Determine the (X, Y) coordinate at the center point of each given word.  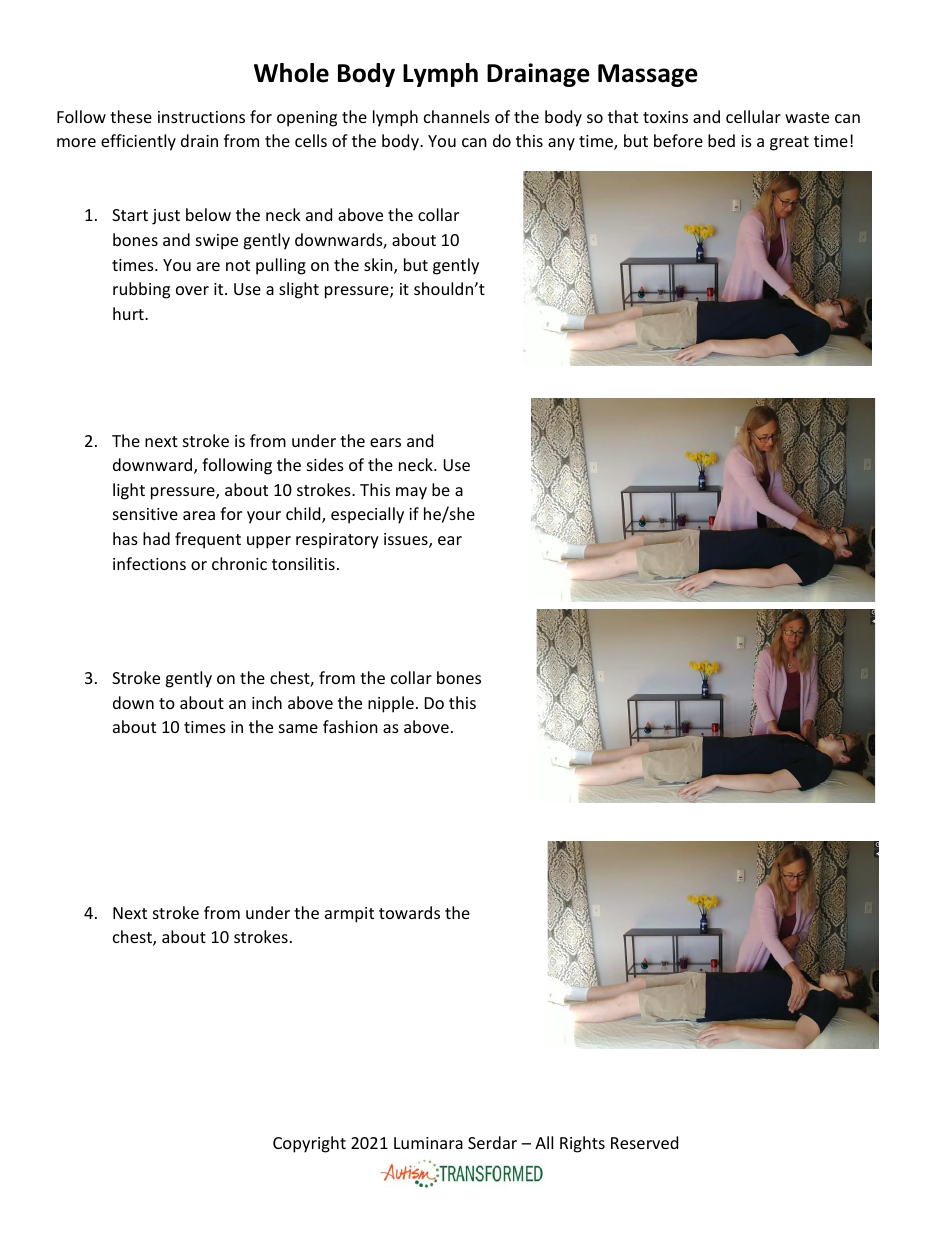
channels (457, 116)
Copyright (309, 1144)
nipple (391, 704)
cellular (753, 116)
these (131, 116)
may (411, 493)
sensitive (145, 514)
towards (409, 912)
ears (385, 442)
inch (267, 702)
